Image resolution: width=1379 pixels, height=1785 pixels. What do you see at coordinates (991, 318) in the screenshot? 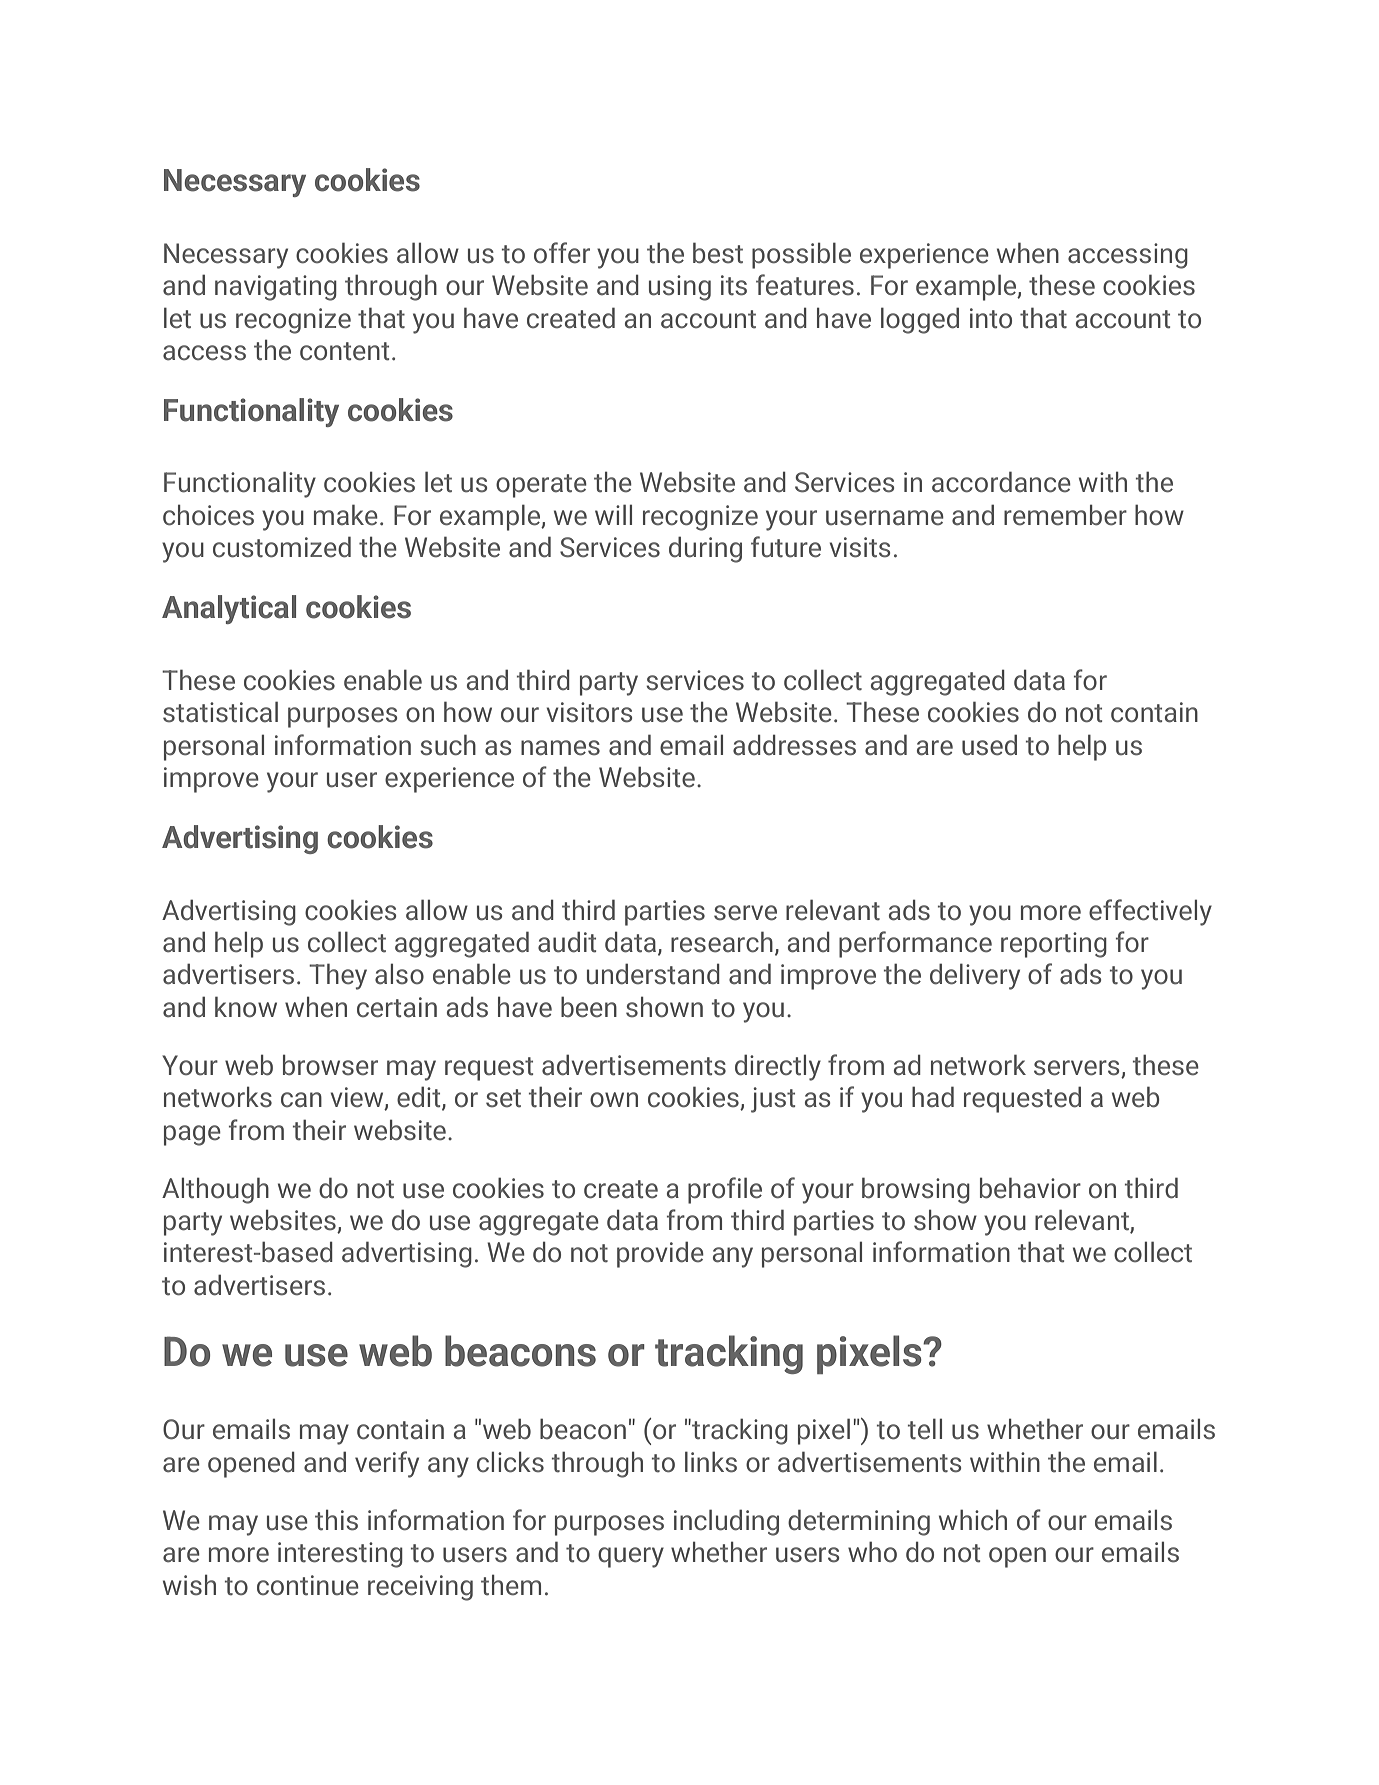
I see `into` at bounding box center [991, 318].
